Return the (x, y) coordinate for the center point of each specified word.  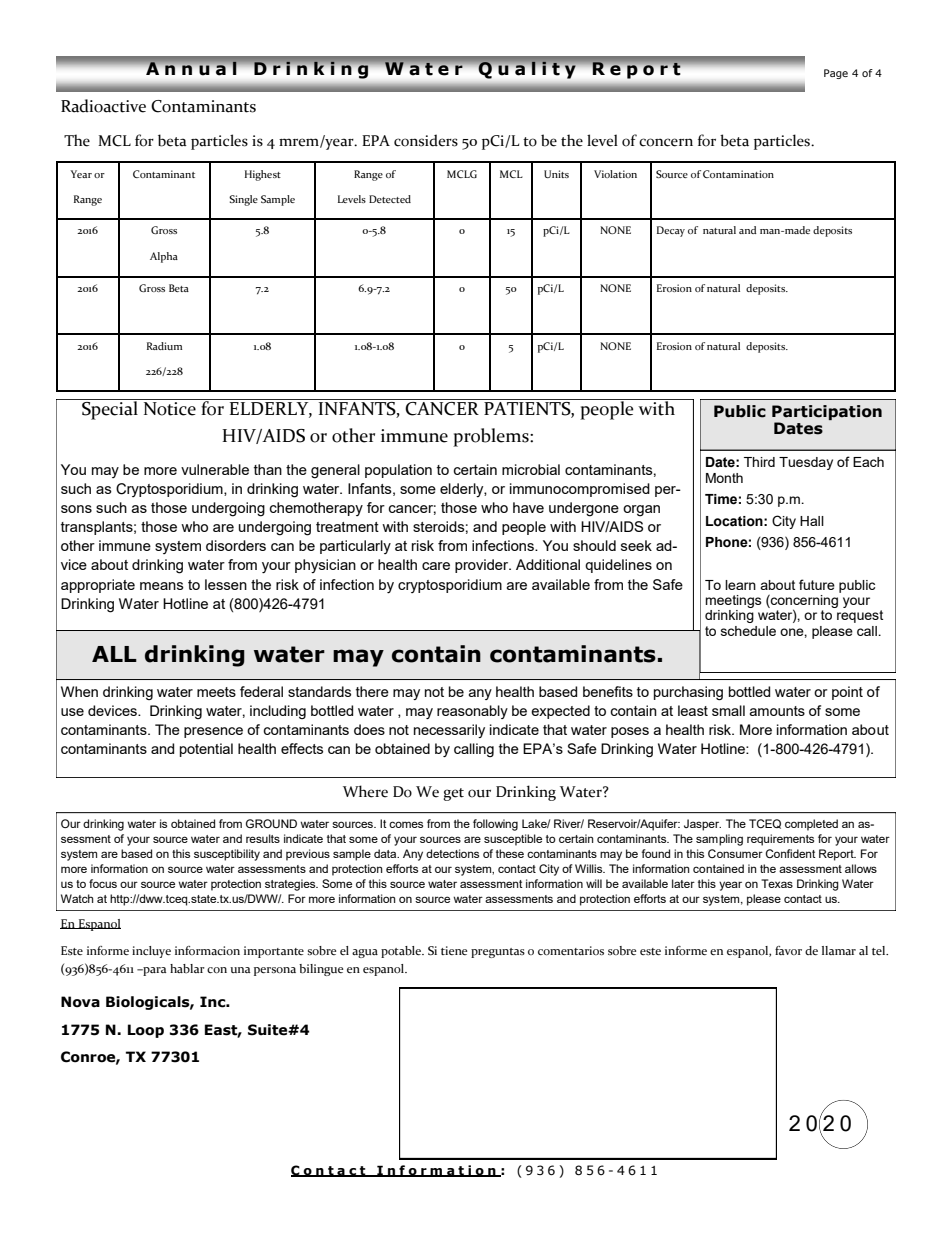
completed (811, 825)
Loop (146, 1031)
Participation (827, 414)
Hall (812, 521)
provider (483, 566)
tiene (454, 950)
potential (206, 750)
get (453, 794)
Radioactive (103, 106)
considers (426, 140)
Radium (164, 346)
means (162, 586)
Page (836, 74)
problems (492, 437)
